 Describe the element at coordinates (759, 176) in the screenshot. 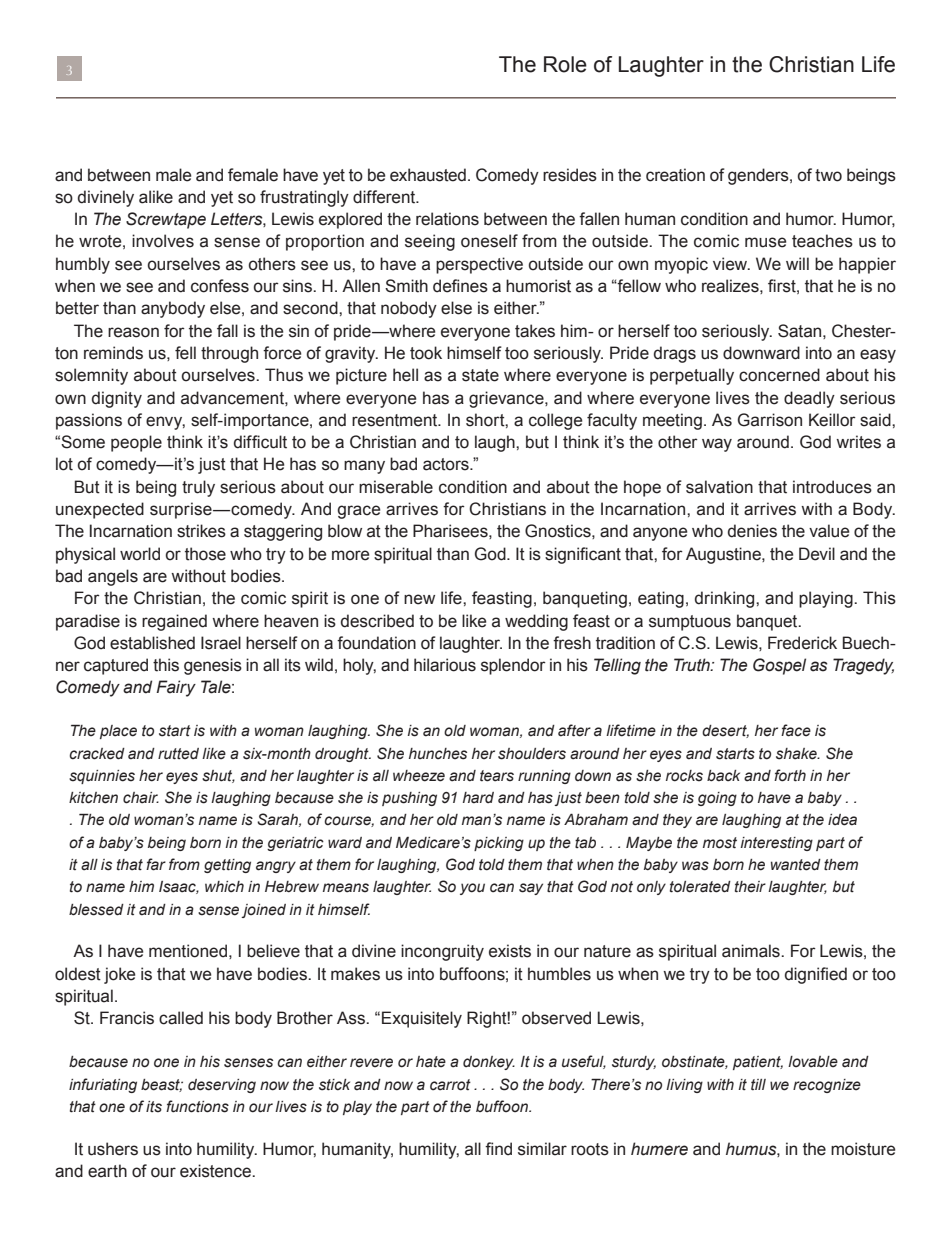

I see `genders` at that location.
